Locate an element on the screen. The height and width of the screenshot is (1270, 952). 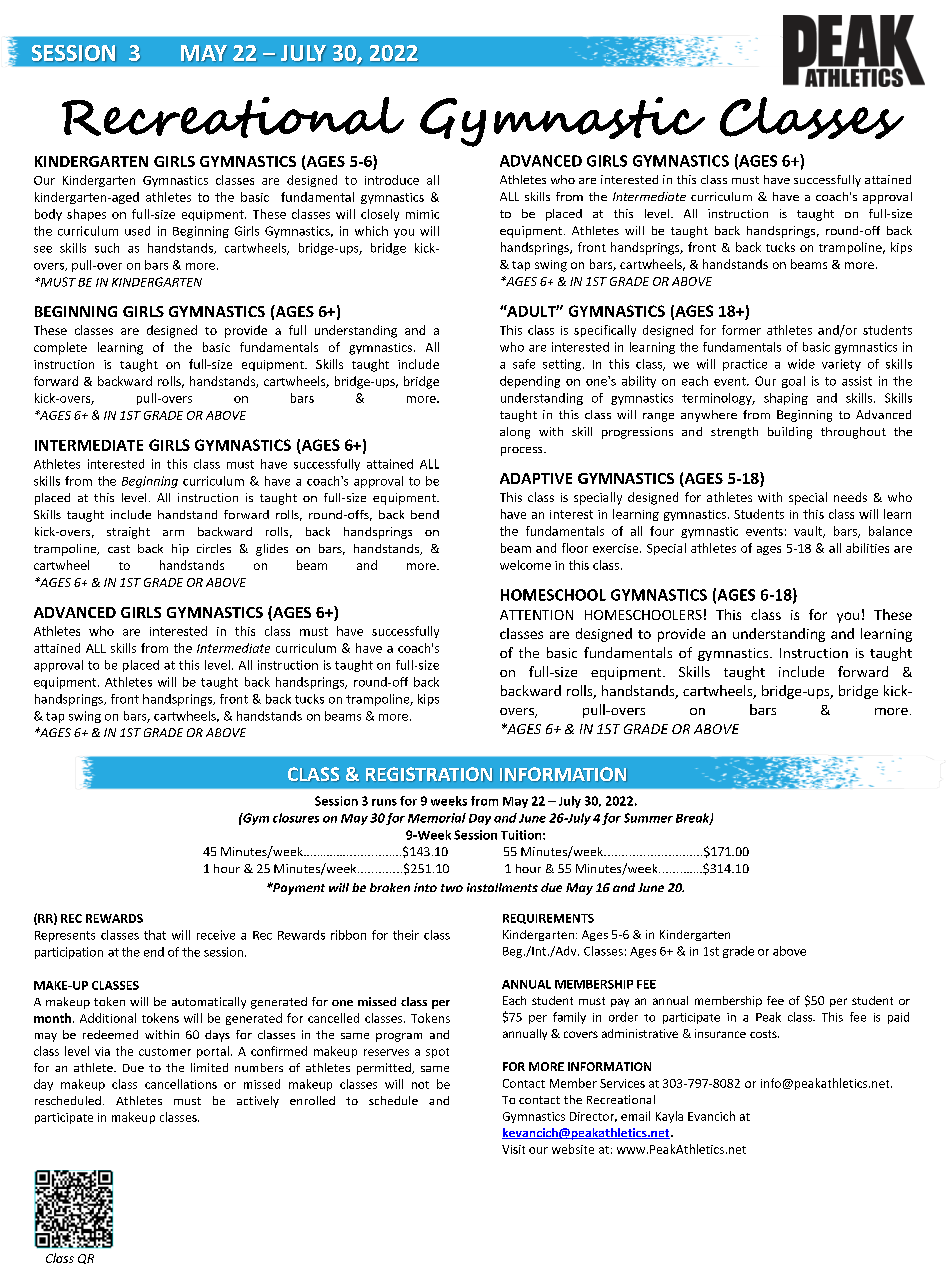
cancellations is located at coordinates (181, 1084).
